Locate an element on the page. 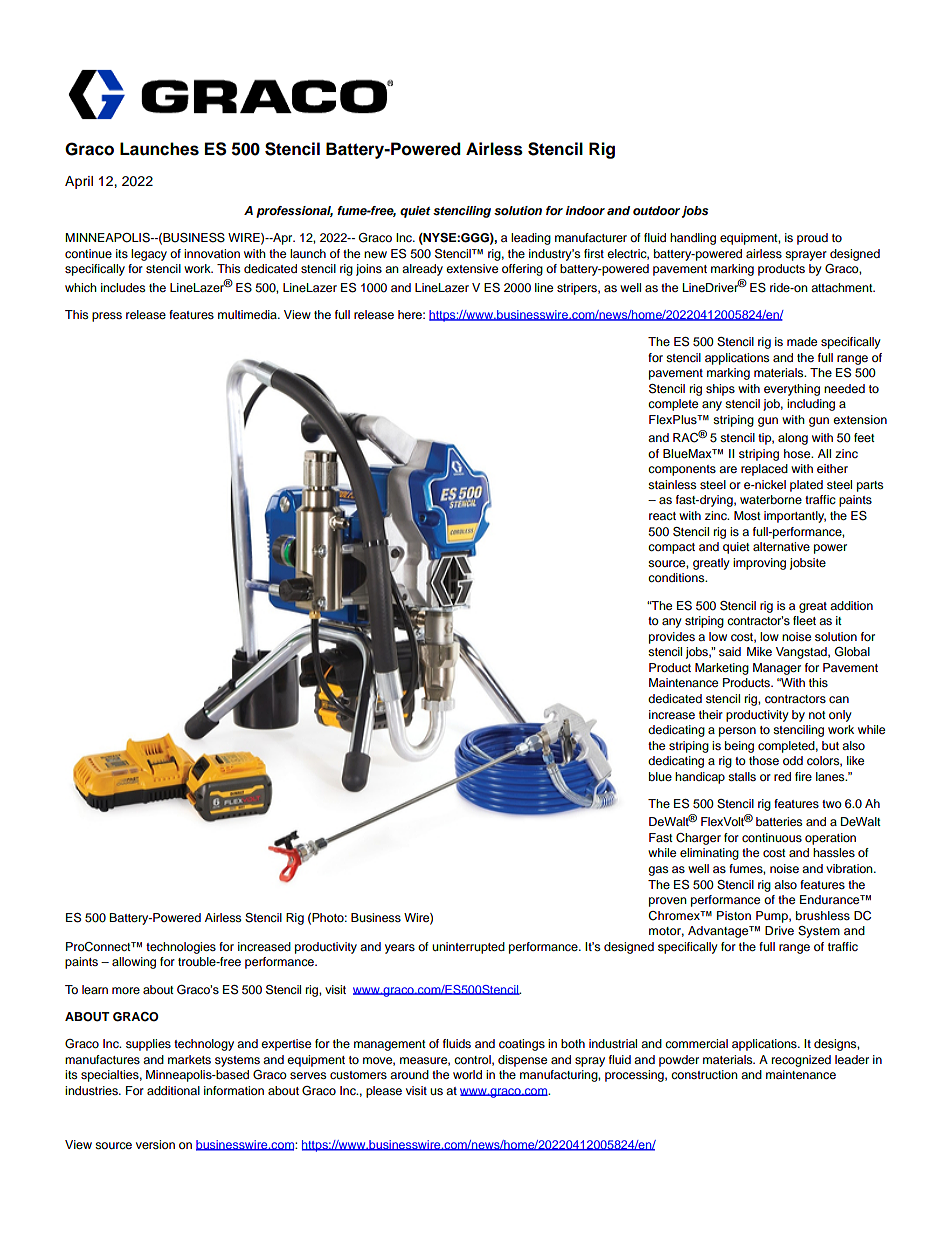  proud is located at coordinates (812, 239).
